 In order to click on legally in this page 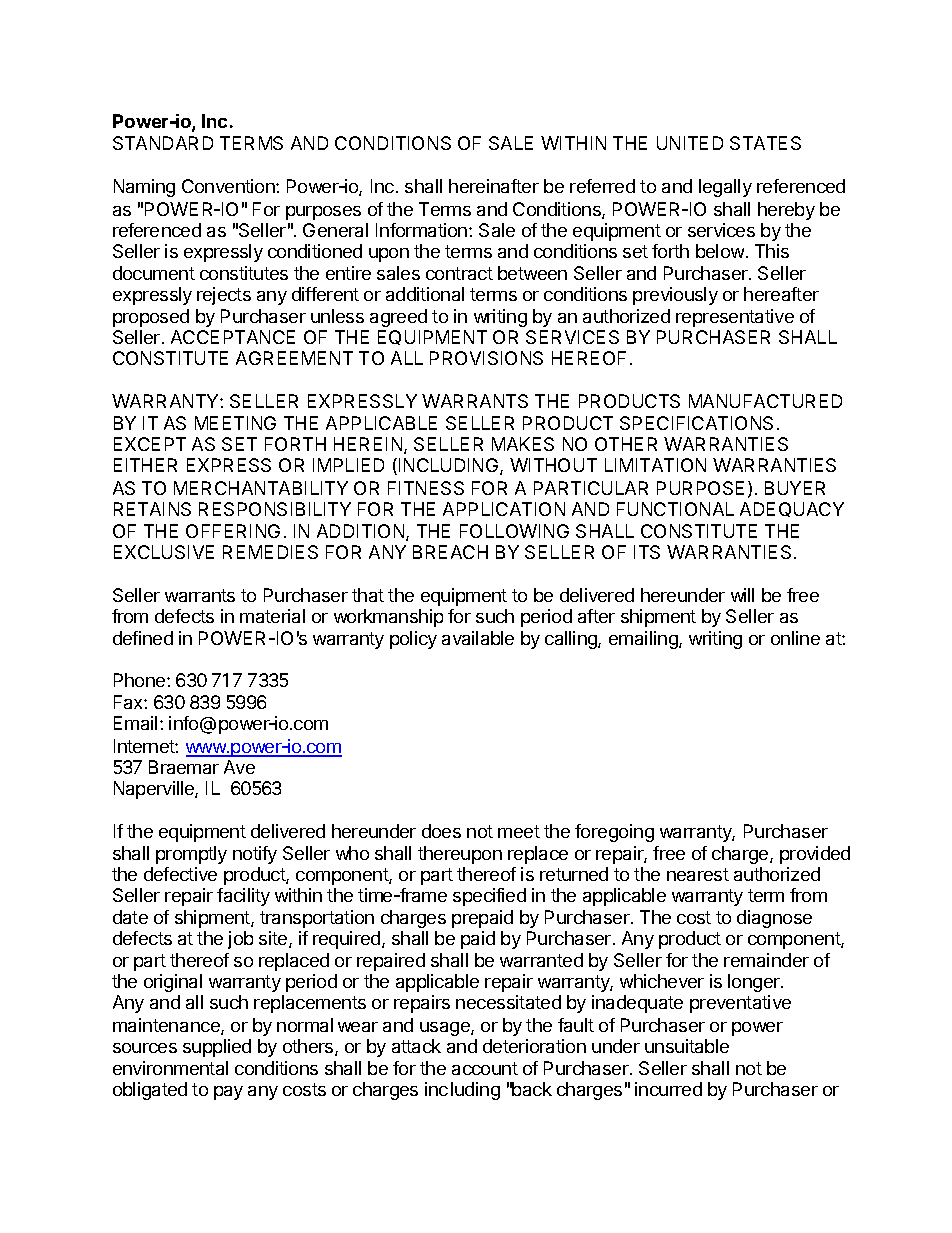, I will do `click(725, 188)`.
